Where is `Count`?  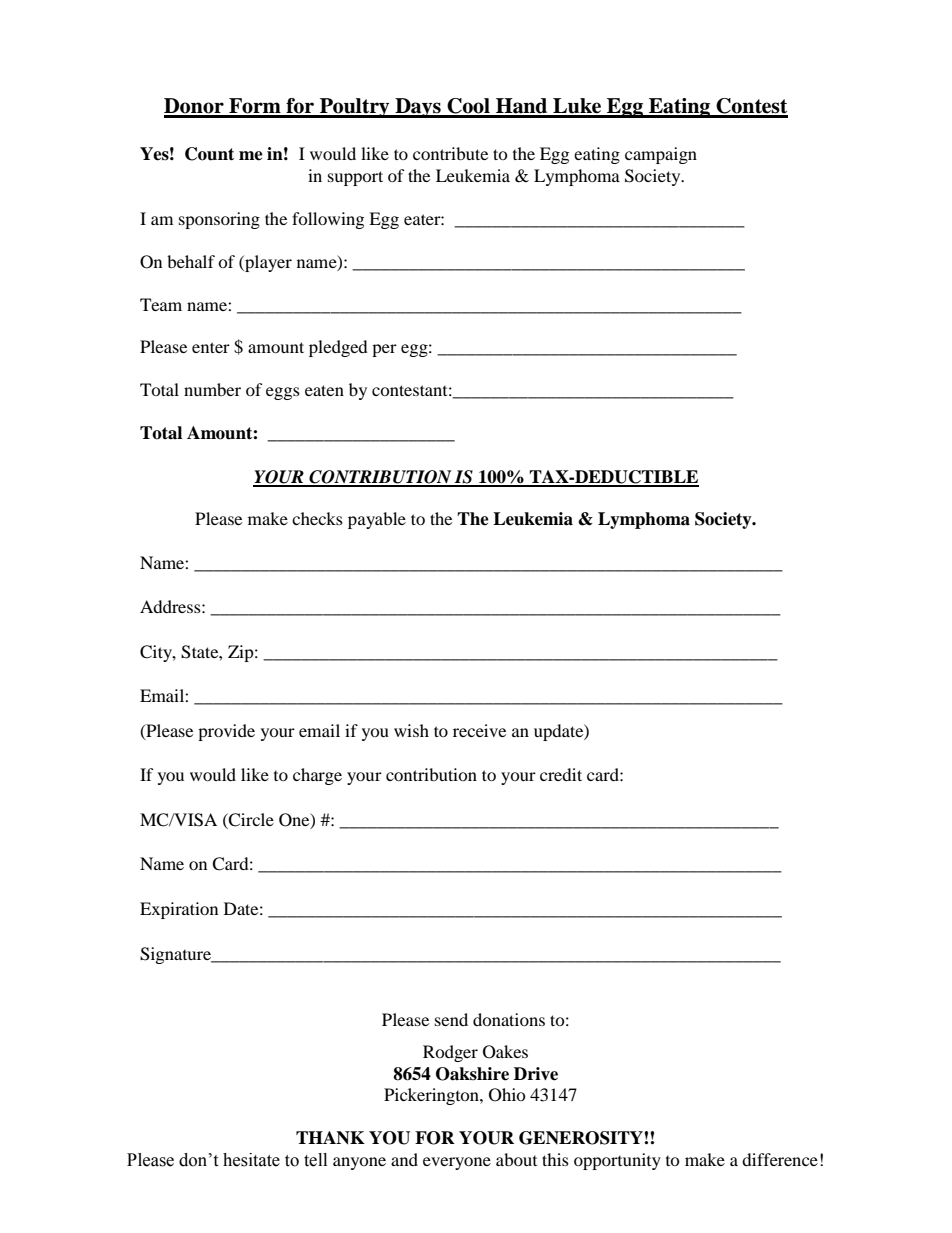 Count is located at coordinates (209, 154).
